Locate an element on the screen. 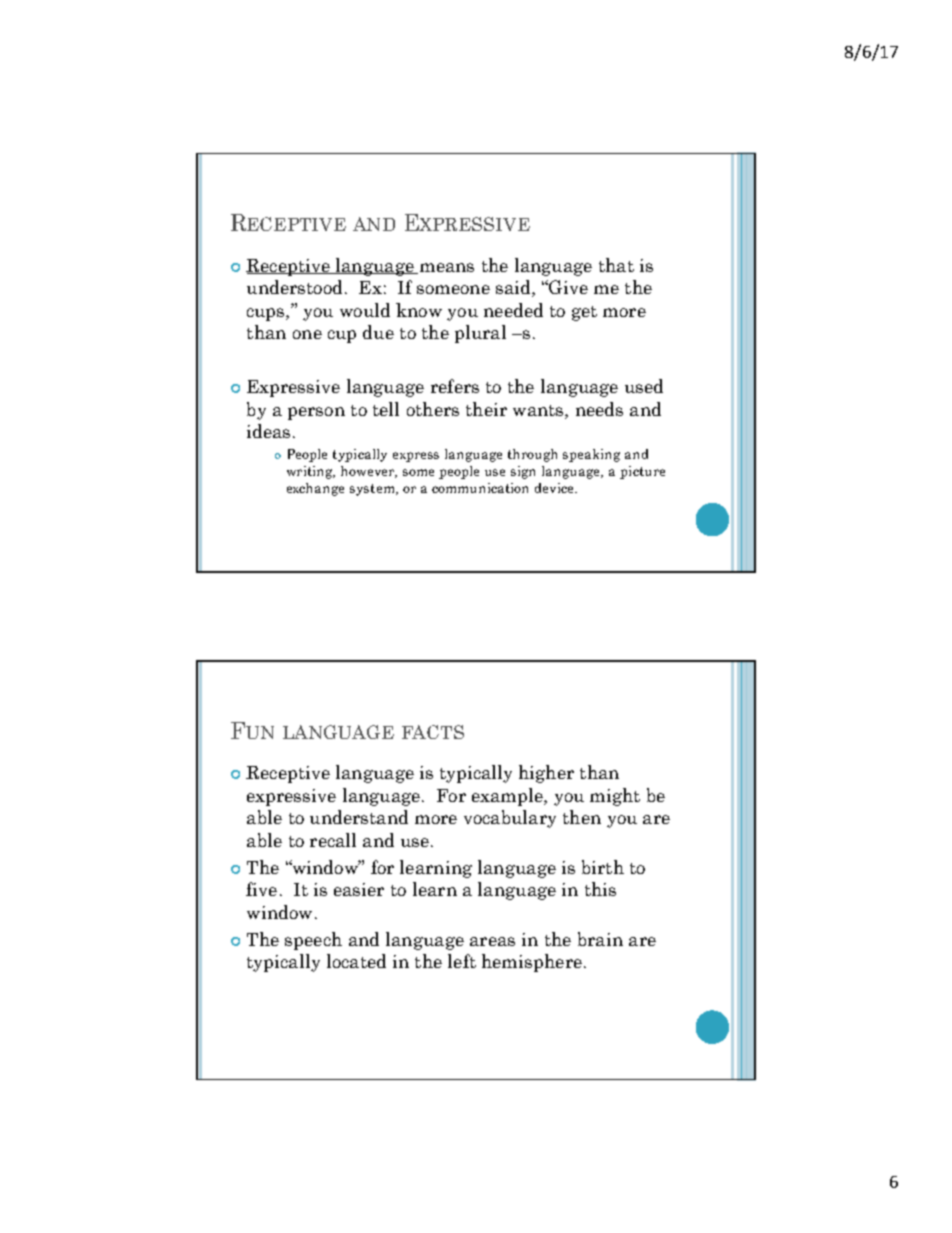 This screenshot has height=1233, width=952. left is located at coordinates (462, 961).
